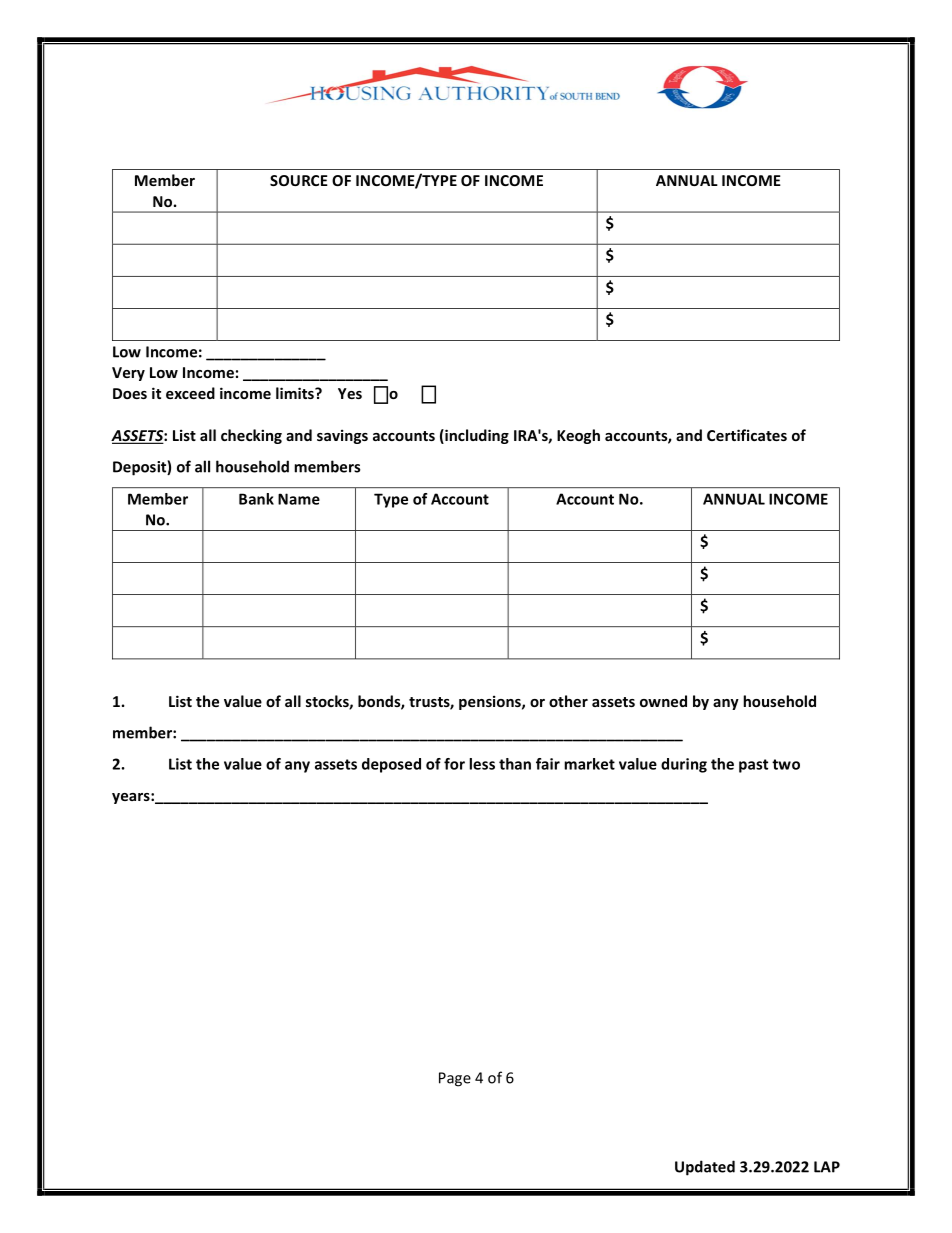  I want to click on for, so click(454, 764).
